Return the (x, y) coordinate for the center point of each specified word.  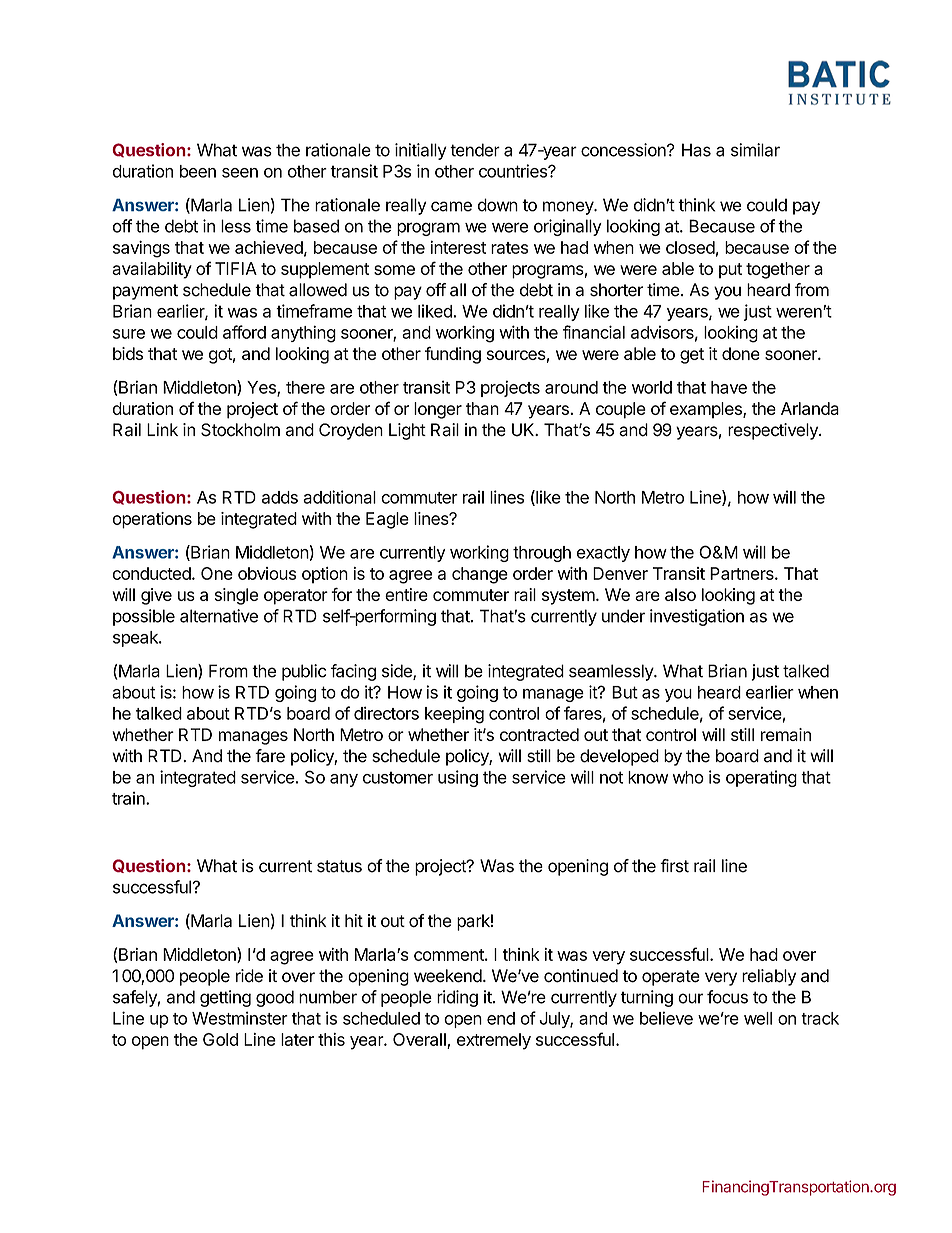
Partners (743, 573)
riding (457, 998)
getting (225, 998)
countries (514, 171)
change (480, 575)
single (236, 596)
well (758, 1018)
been (198, 171)
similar (755, 150)
